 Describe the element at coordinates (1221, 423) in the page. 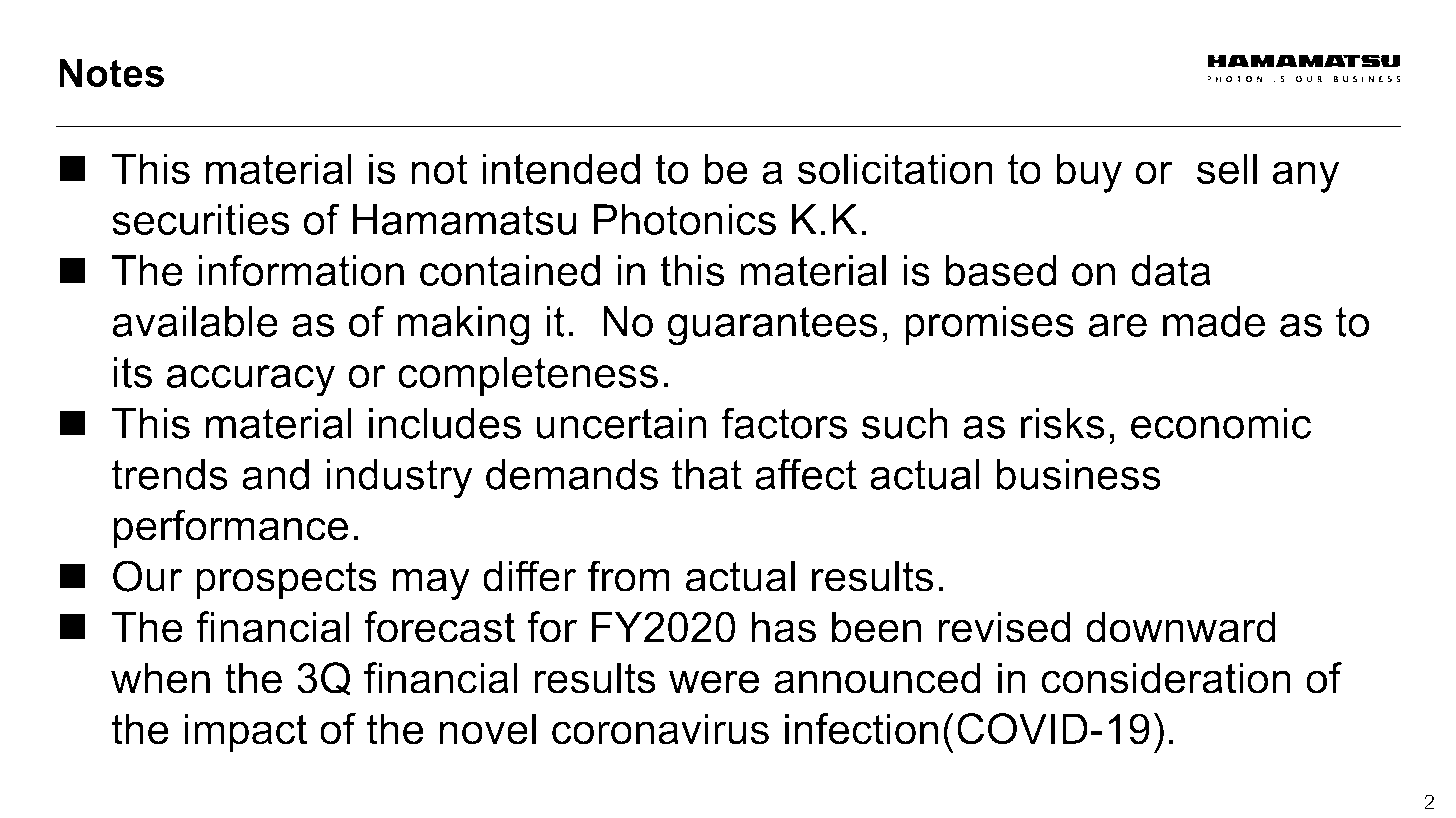

I see `economic` at that location.
